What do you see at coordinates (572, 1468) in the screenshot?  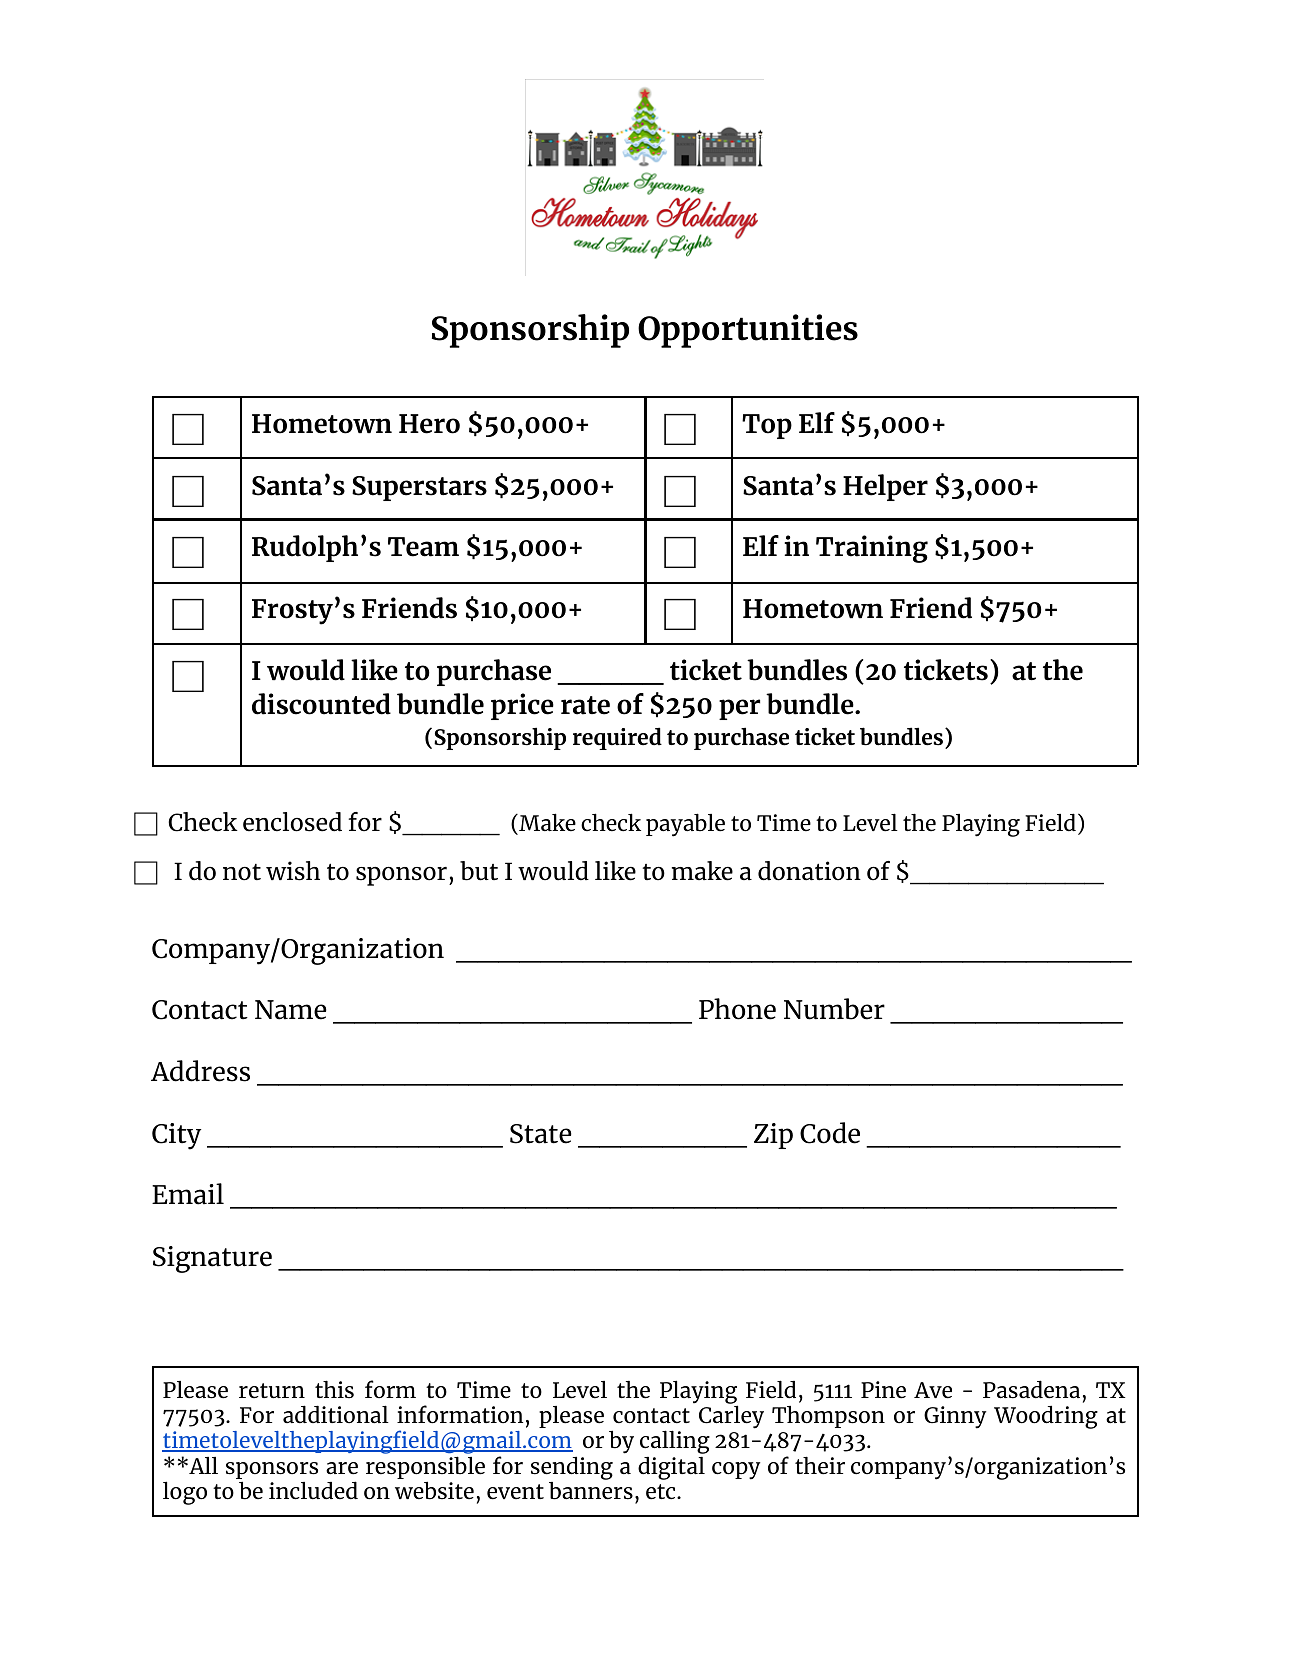 I see `sending` at bounding box center [572, 1468].
